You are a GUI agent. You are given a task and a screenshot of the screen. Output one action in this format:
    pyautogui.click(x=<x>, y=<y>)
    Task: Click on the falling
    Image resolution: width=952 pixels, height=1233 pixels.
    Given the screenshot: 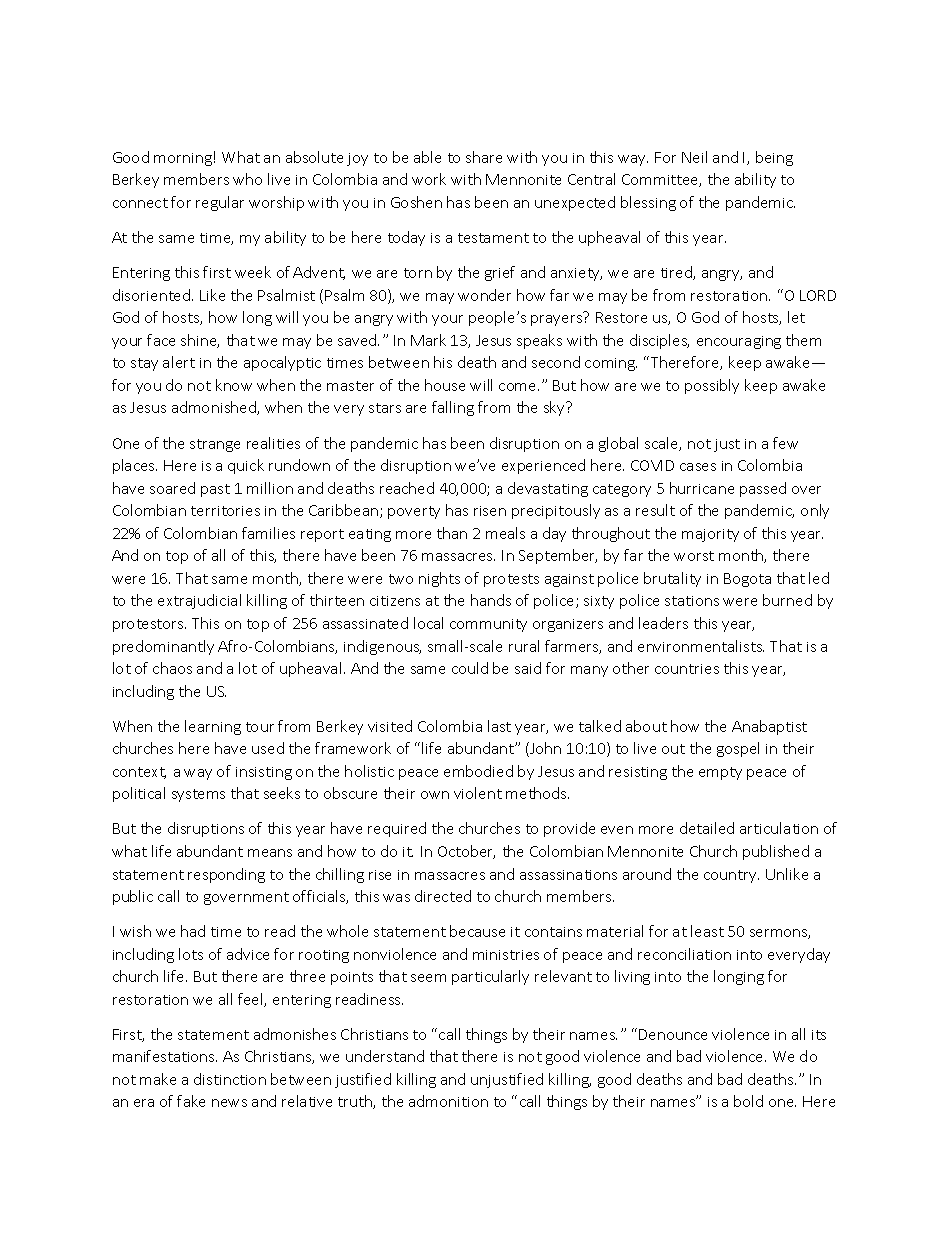 What is the action you would take?
    pyautogui.click(x=453, y=408)
